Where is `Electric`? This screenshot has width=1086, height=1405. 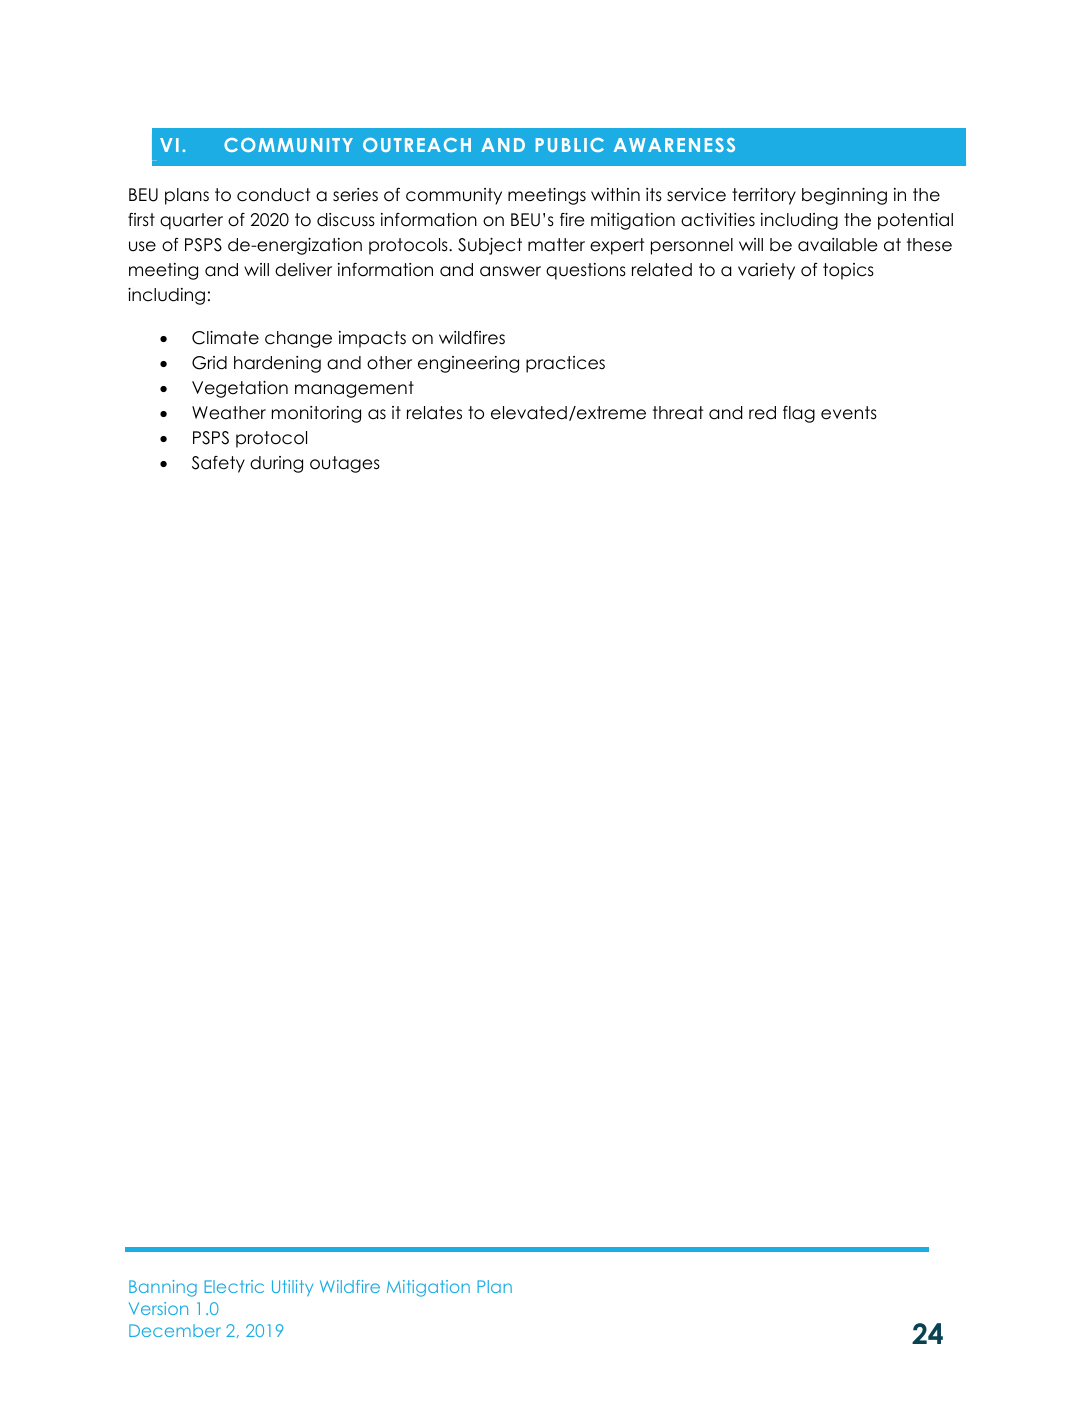 Electric is located at coordinates (234, 1286).
